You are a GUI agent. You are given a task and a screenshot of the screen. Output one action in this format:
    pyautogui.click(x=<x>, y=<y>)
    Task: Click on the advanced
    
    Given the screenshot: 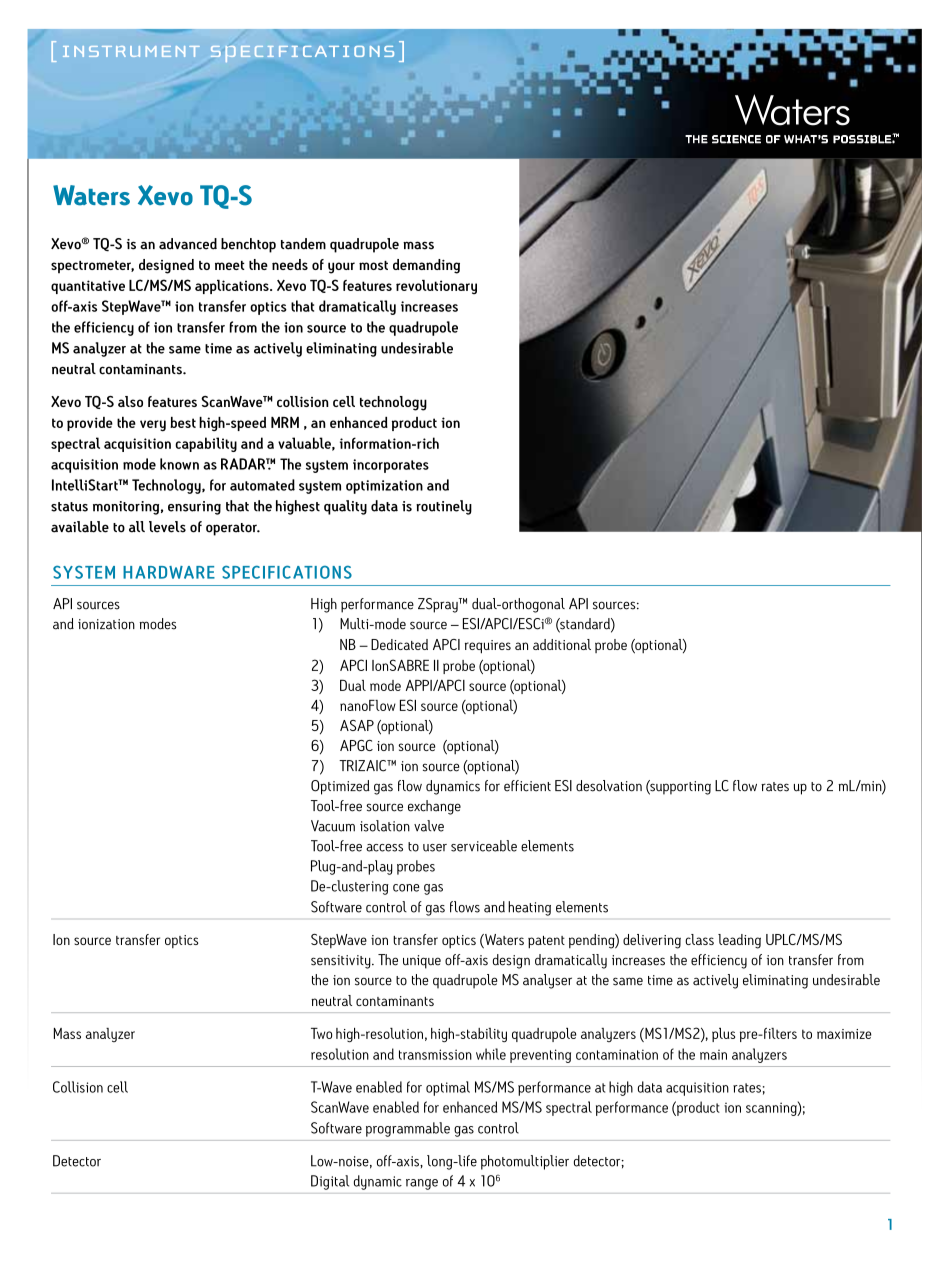 What is the action you would take?
    pyautogui.click(x=188, y=244)
